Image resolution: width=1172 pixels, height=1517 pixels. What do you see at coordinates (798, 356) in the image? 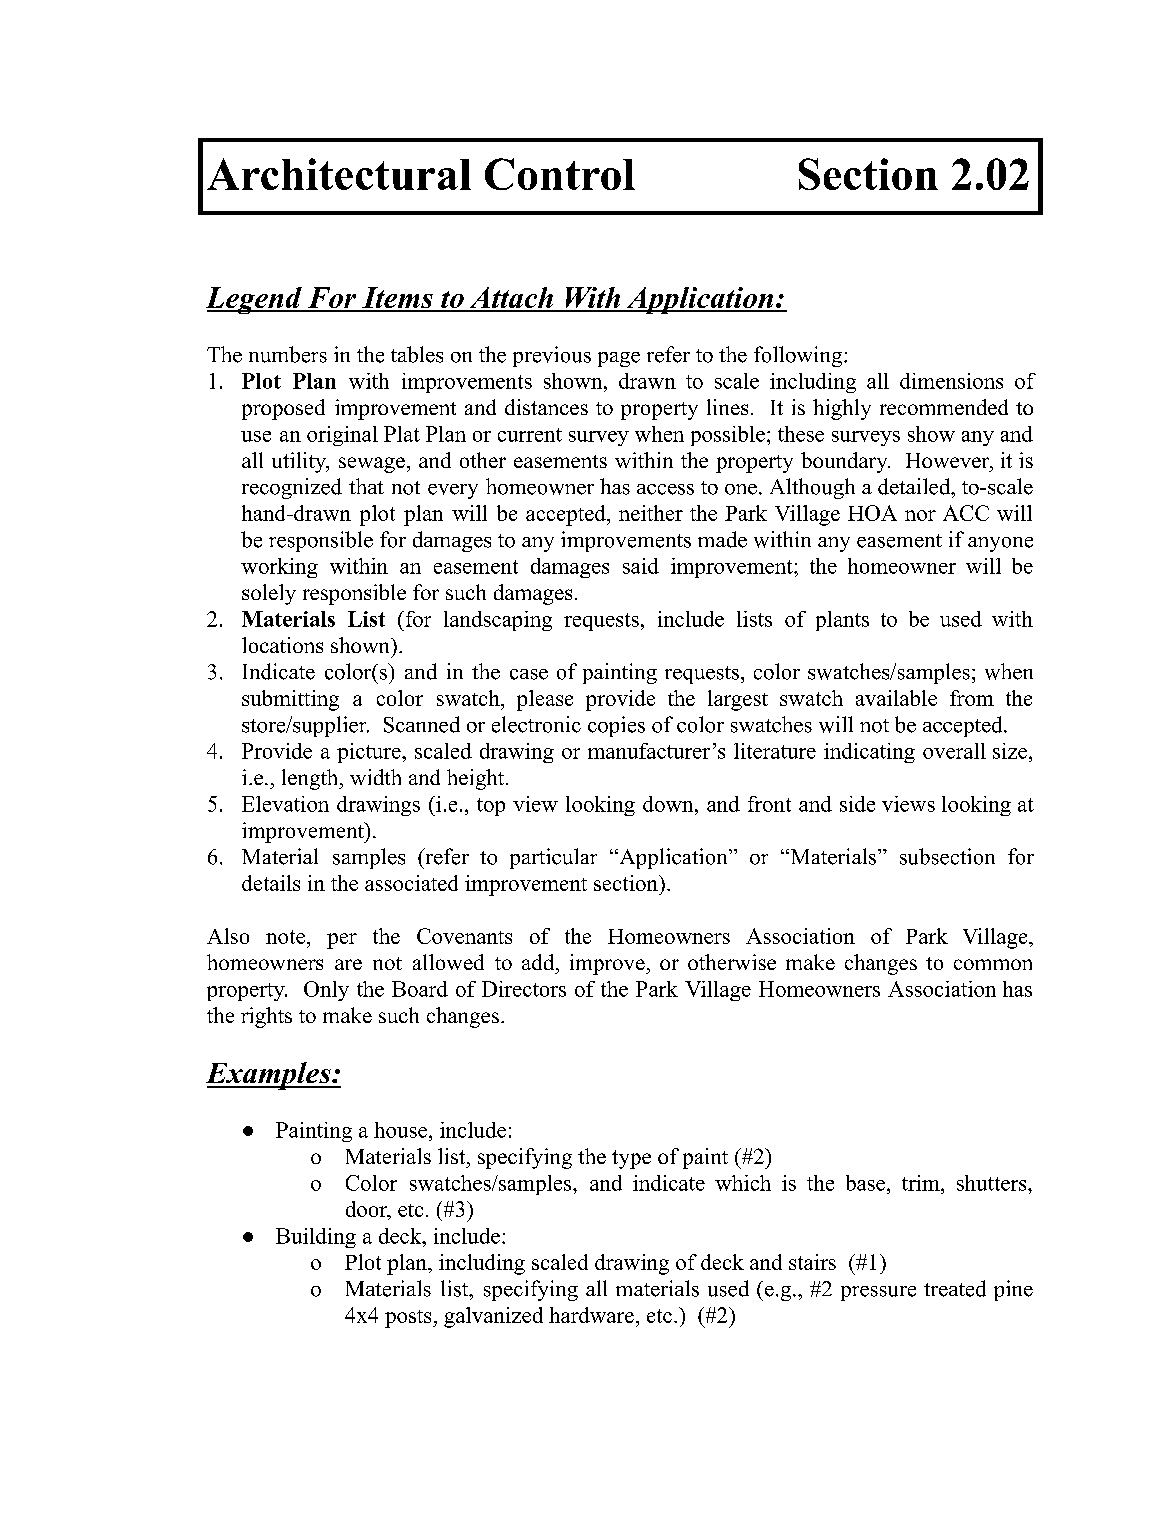
I see `following` at bounding box center [798, 356].
